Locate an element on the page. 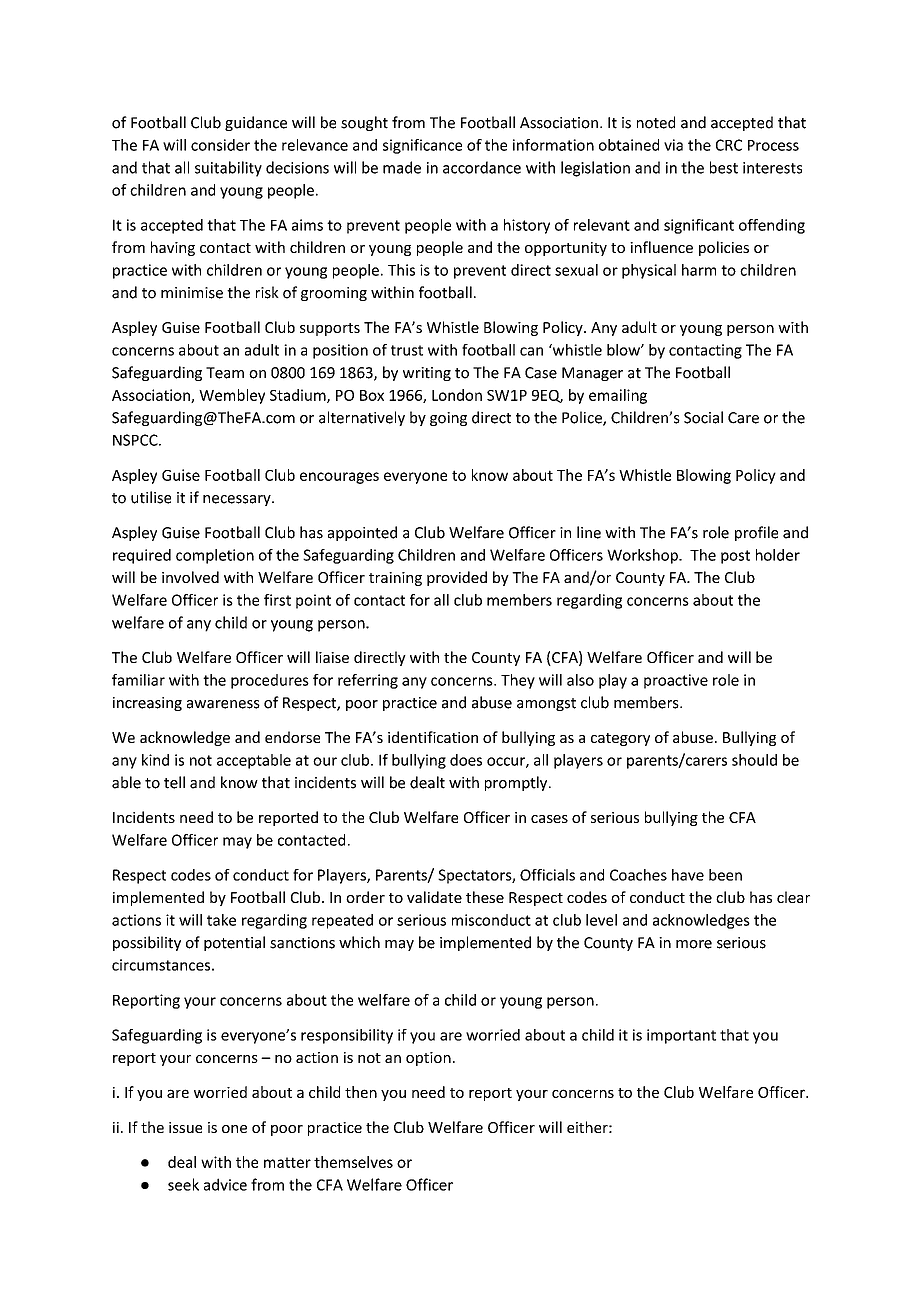 This document has width=924, height=1308. advice is located at coordinates (225, 1184).
